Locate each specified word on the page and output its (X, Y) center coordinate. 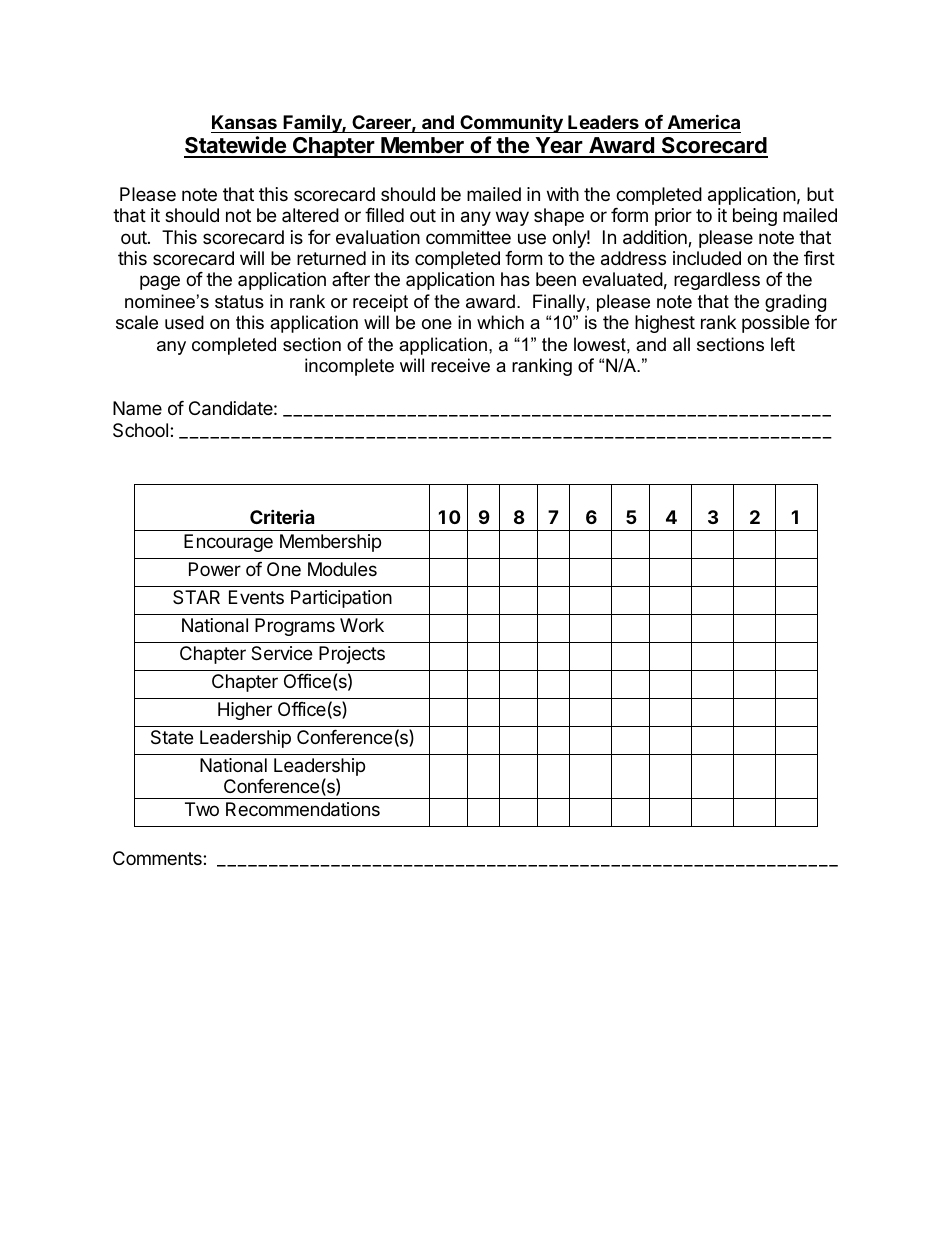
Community (511, 123)
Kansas (244, 122)
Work (362, 625)
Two (202, 809)
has (515, 279)
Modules (342, 569)
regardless (717, 281)
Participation (341, 599)
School (142, 430)
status (239, 302)
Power (215, 569)
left (783, 344)
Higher (245, 711)
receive (460, 365)
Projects (352, 655)
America (704, 121)
